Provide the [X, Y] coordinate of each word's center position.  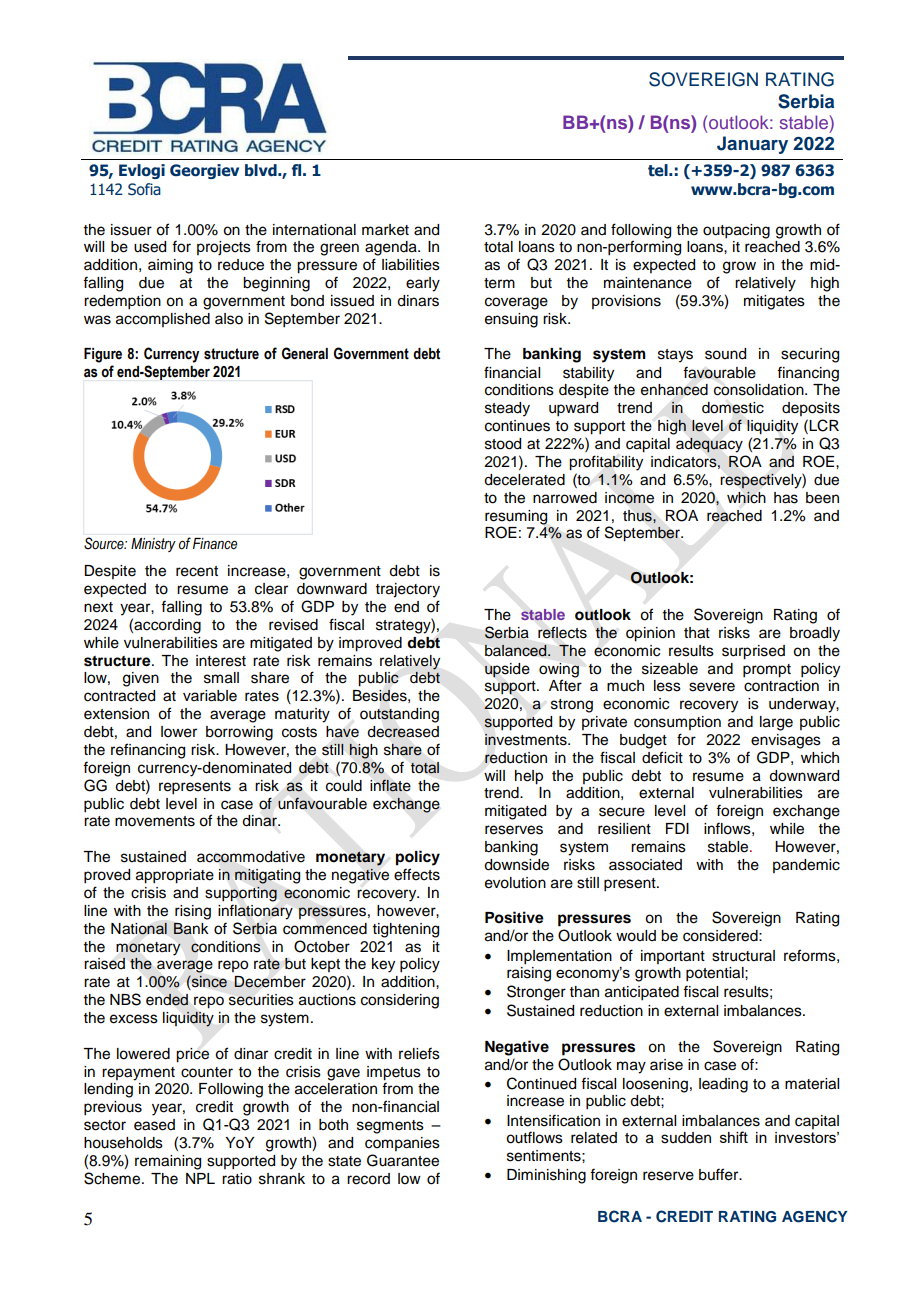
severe [712, 687]
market [385, 230]
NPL [200, 1178]
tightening [406, 930]
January [752, 145]
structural [743, 956]
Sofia [144, 189]
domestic [733, 408]
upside [507, 670]
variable [210, 696]
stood [503, 444]
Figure [103, 355]
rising [193, 912]
